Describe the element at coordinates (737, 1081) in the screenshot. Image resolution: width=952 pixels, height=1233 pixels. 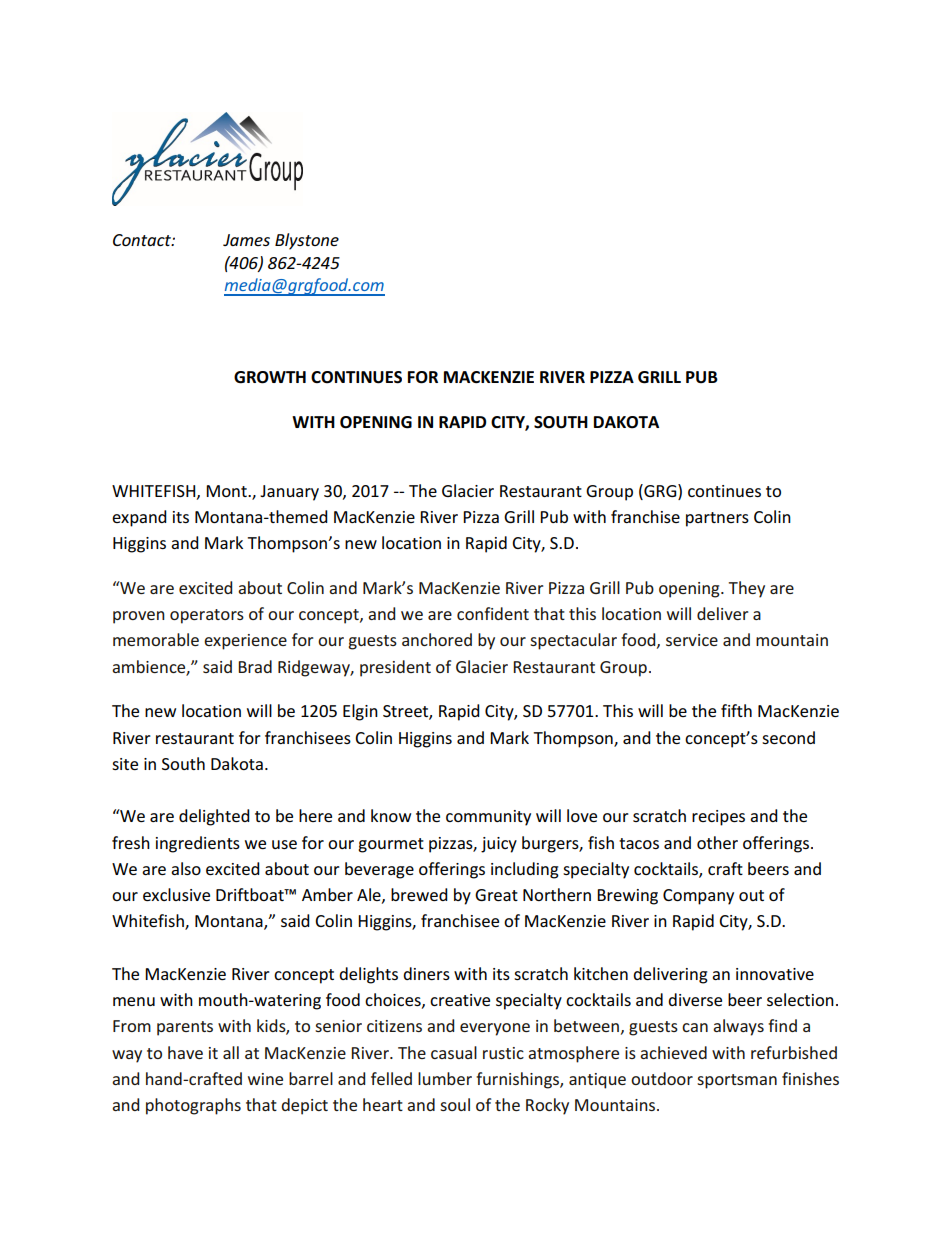
I see `sportsman` at that location.
